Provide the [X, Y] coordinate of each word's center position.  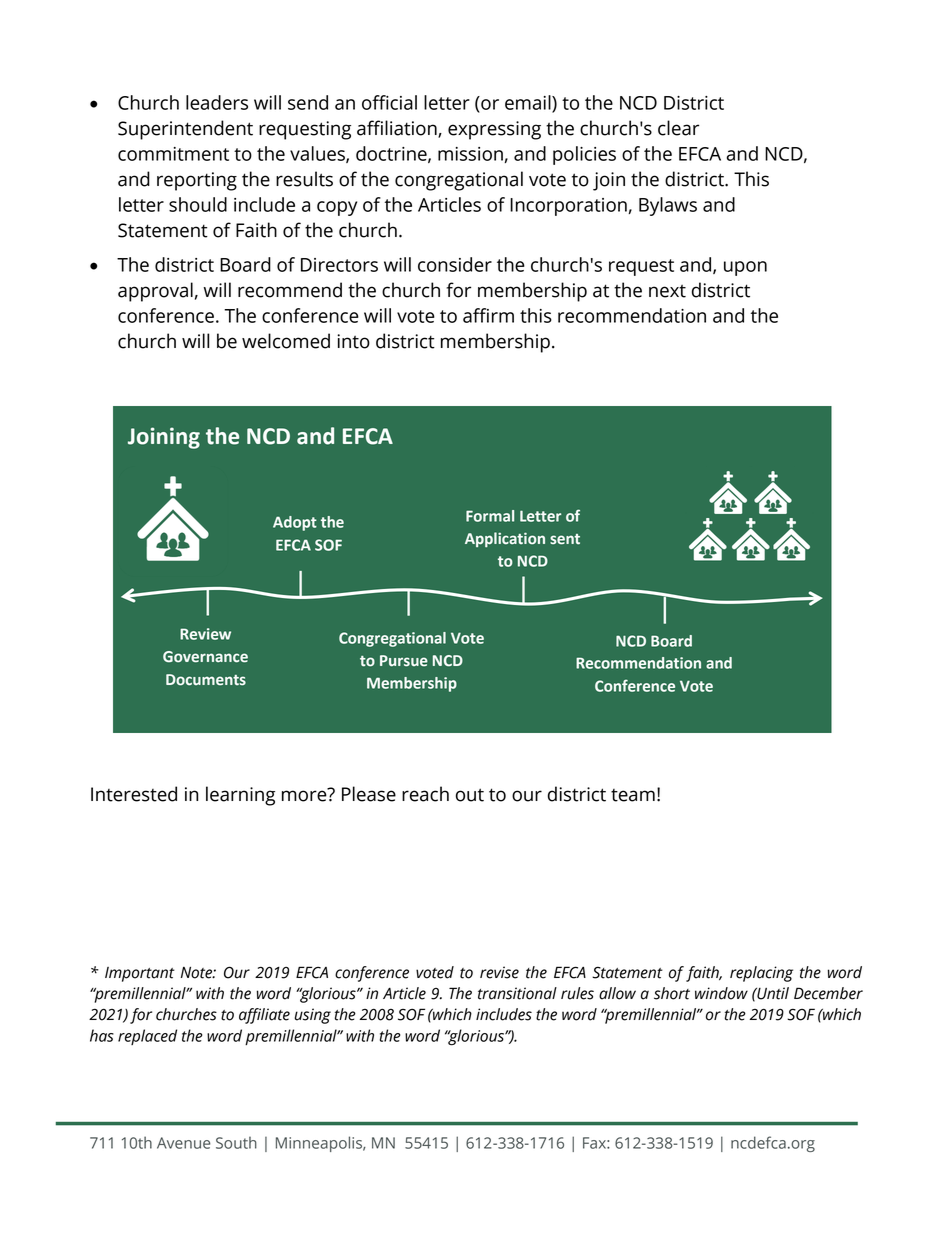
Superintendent [185, 130]
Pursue [404, 661]
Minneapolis [320, 1144]
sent [565, 539]
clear [678, 128]
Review [205, 634]
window [721, 993]
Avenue [183, 1143]
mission [470, 154]
